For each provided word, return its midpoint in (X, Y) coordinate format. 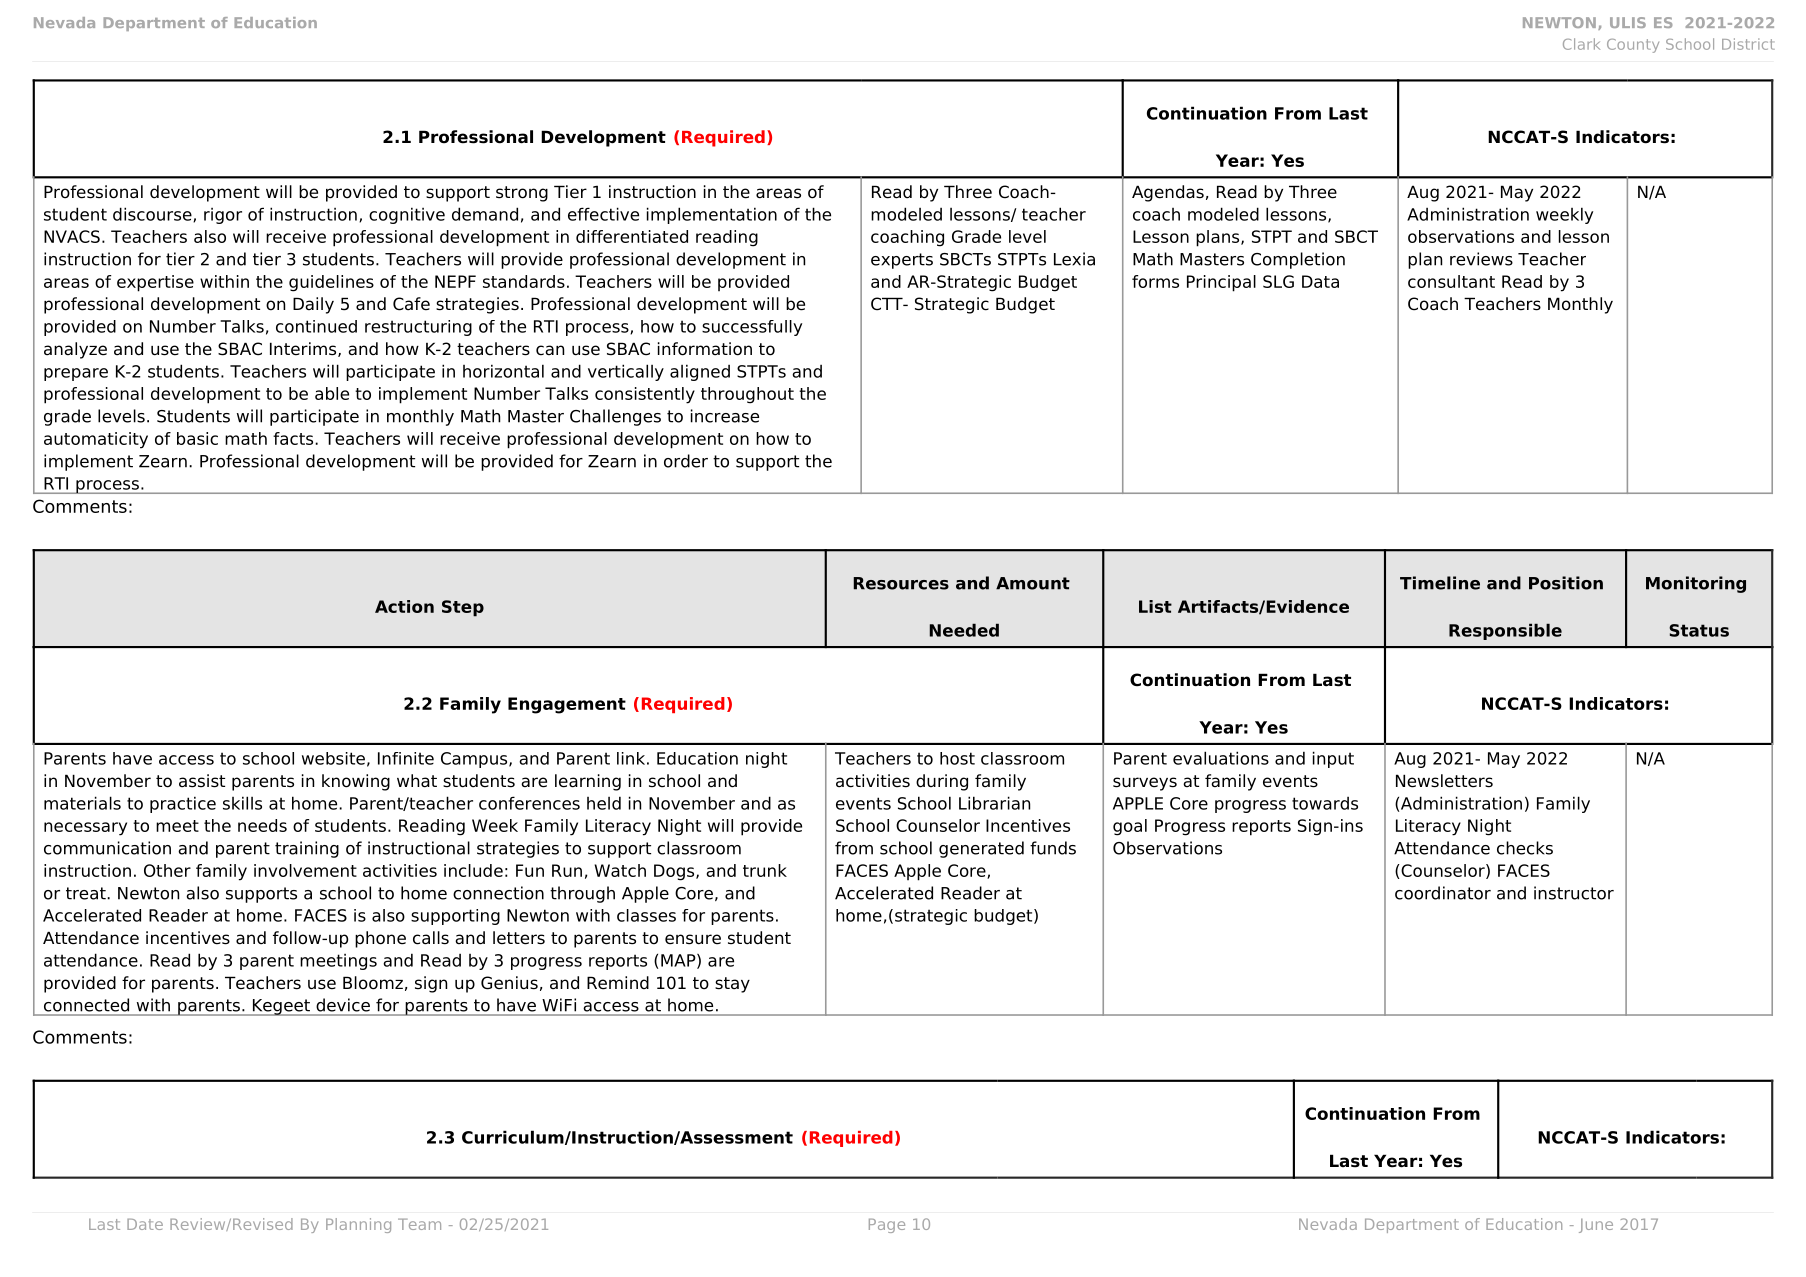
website (333, 758)
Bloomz (373, 983)
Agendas (1168, 193)
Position (1566, 583)
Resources (901, 583)
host (957, 758)
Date (145, 1224)
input (1333, 759)
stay (732, 985)
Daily (313, 305)
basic (197, 438)
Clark (1581, 44)
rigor (223, 216)
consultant (1451, 281)
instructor (1574, 893)
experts (902, 261)
